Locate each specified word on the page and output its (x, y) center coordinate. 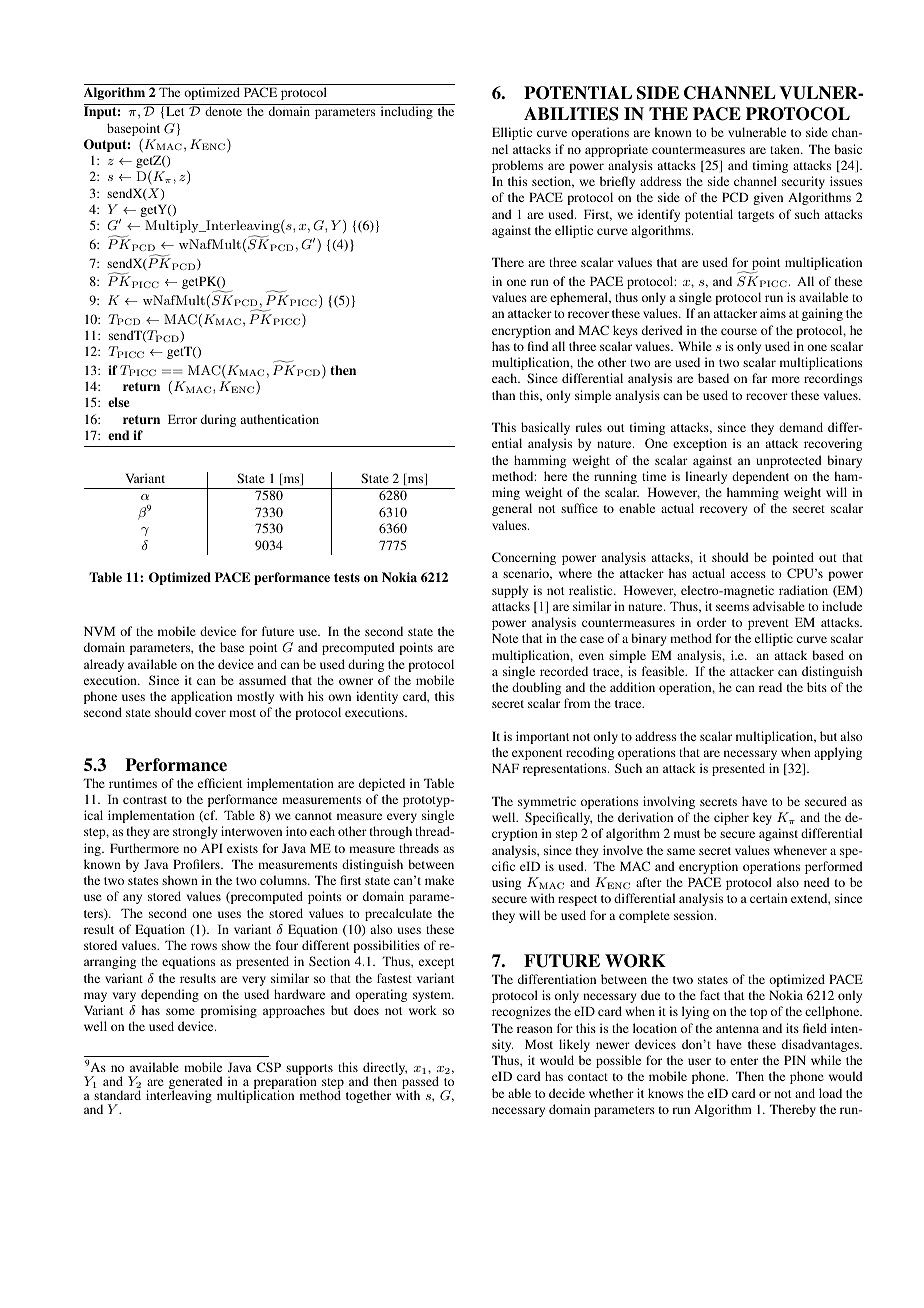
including (407, 112)
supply (510, 591)
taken (786, 149)
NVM (99, 631)
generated (196, 1084)
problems (517, 166)
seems (732, 607)
